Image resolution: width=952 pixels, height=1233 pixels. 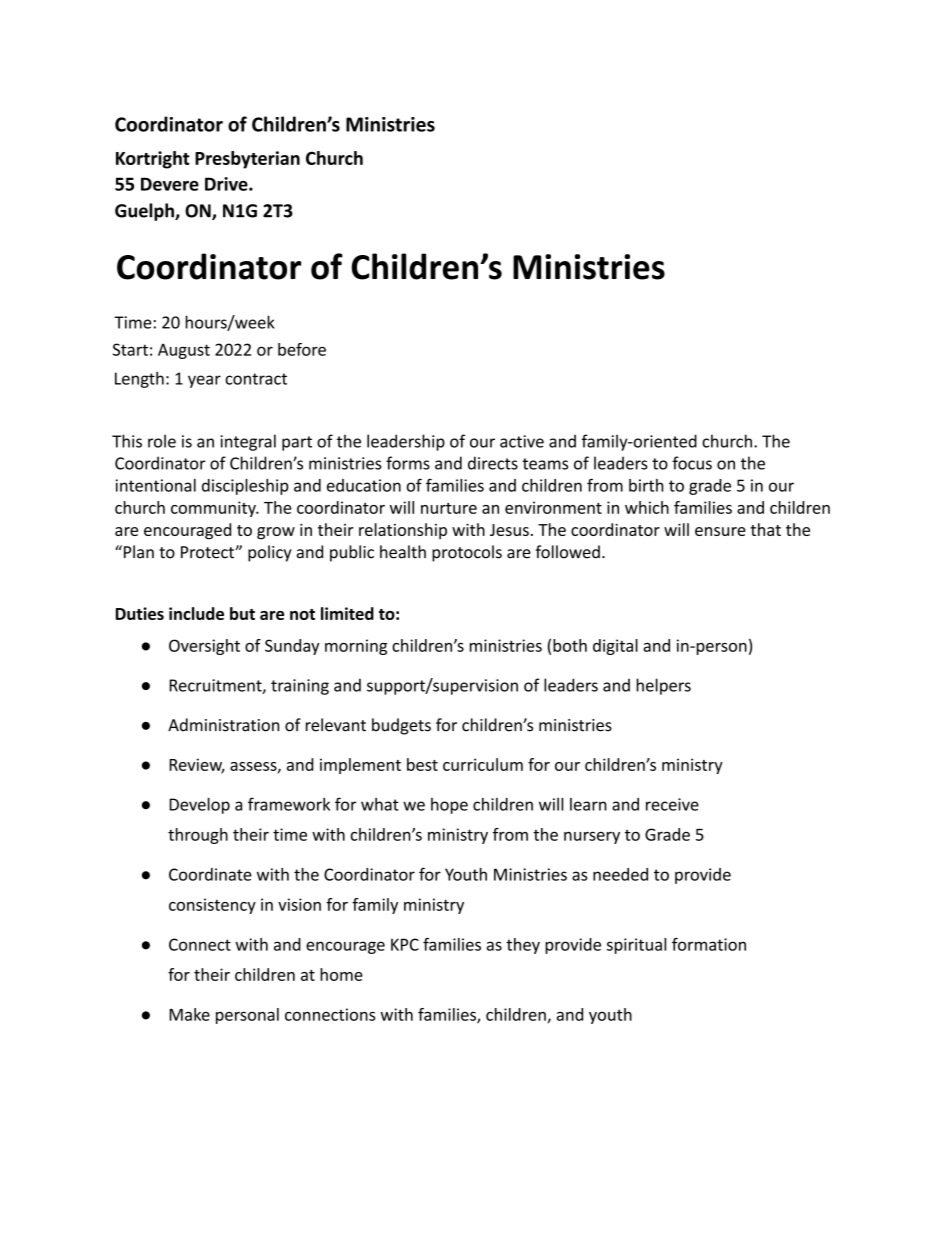 I want to click on ensure, so click(x=720, y=531).
